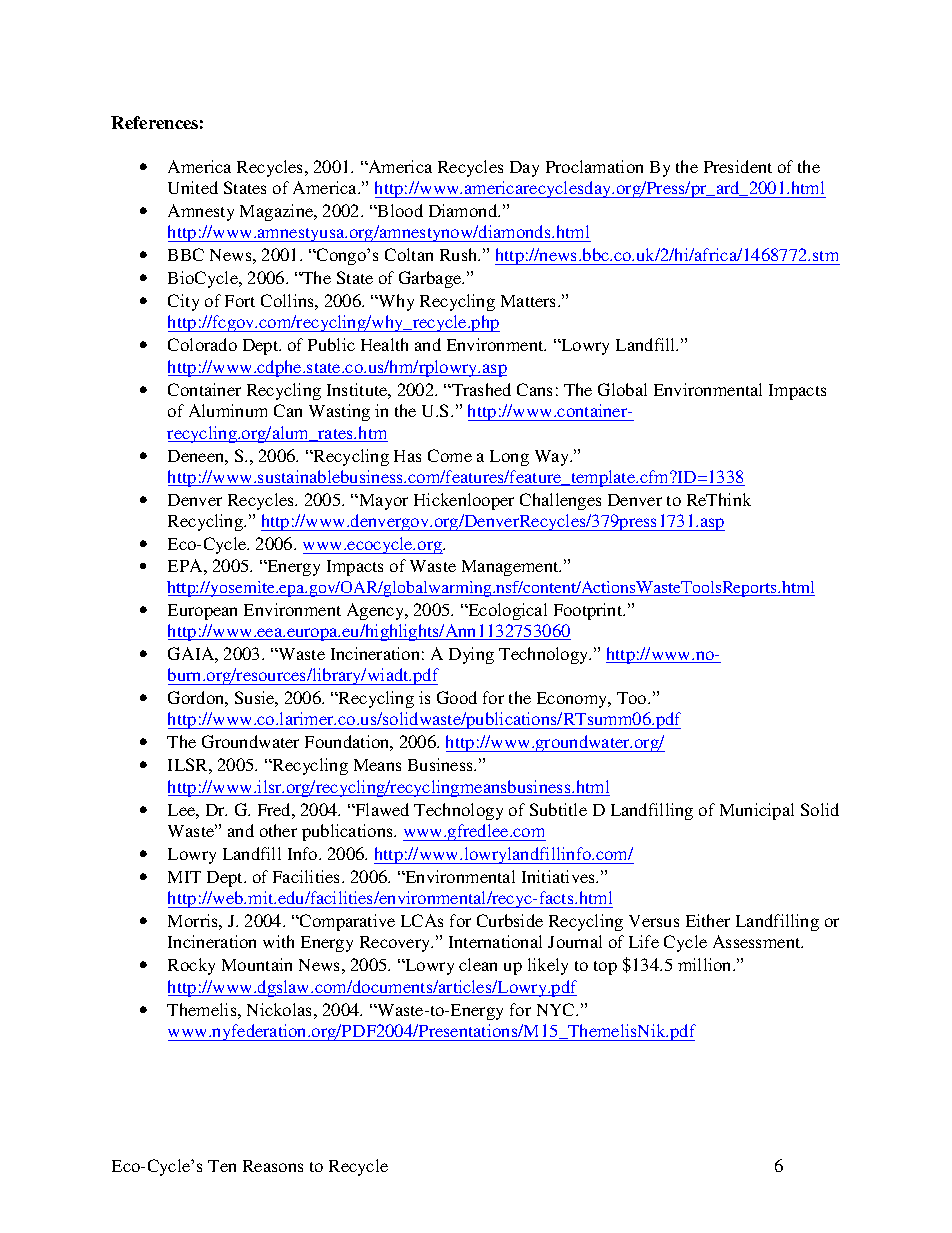  Describe the element at coordinates (460, 254) in the screenshot. I see `Rush` at that location.
